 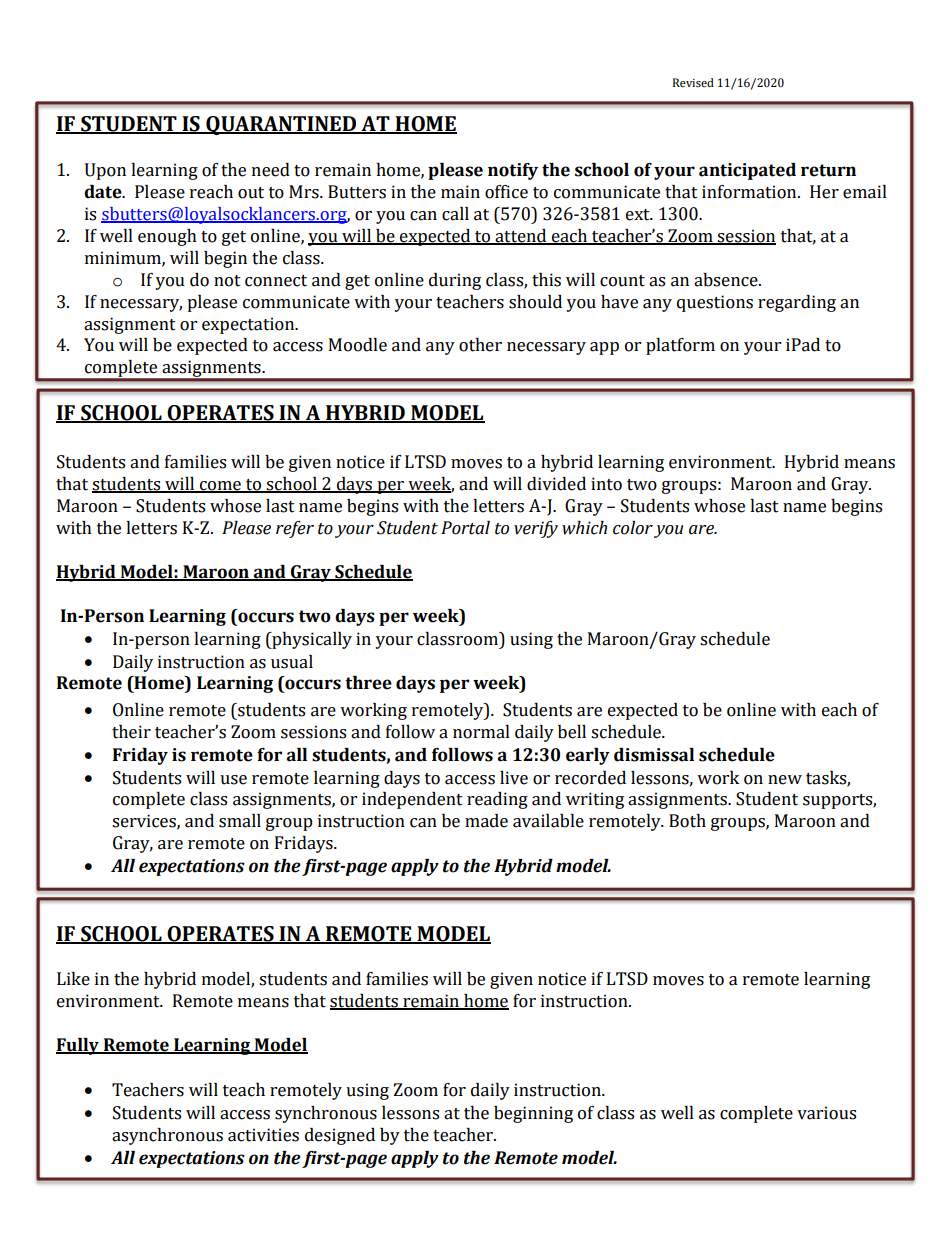 What do you see at coordinates (465, 528) in the screenshot?
I see `Portal` at bounding box center [465, 528].
